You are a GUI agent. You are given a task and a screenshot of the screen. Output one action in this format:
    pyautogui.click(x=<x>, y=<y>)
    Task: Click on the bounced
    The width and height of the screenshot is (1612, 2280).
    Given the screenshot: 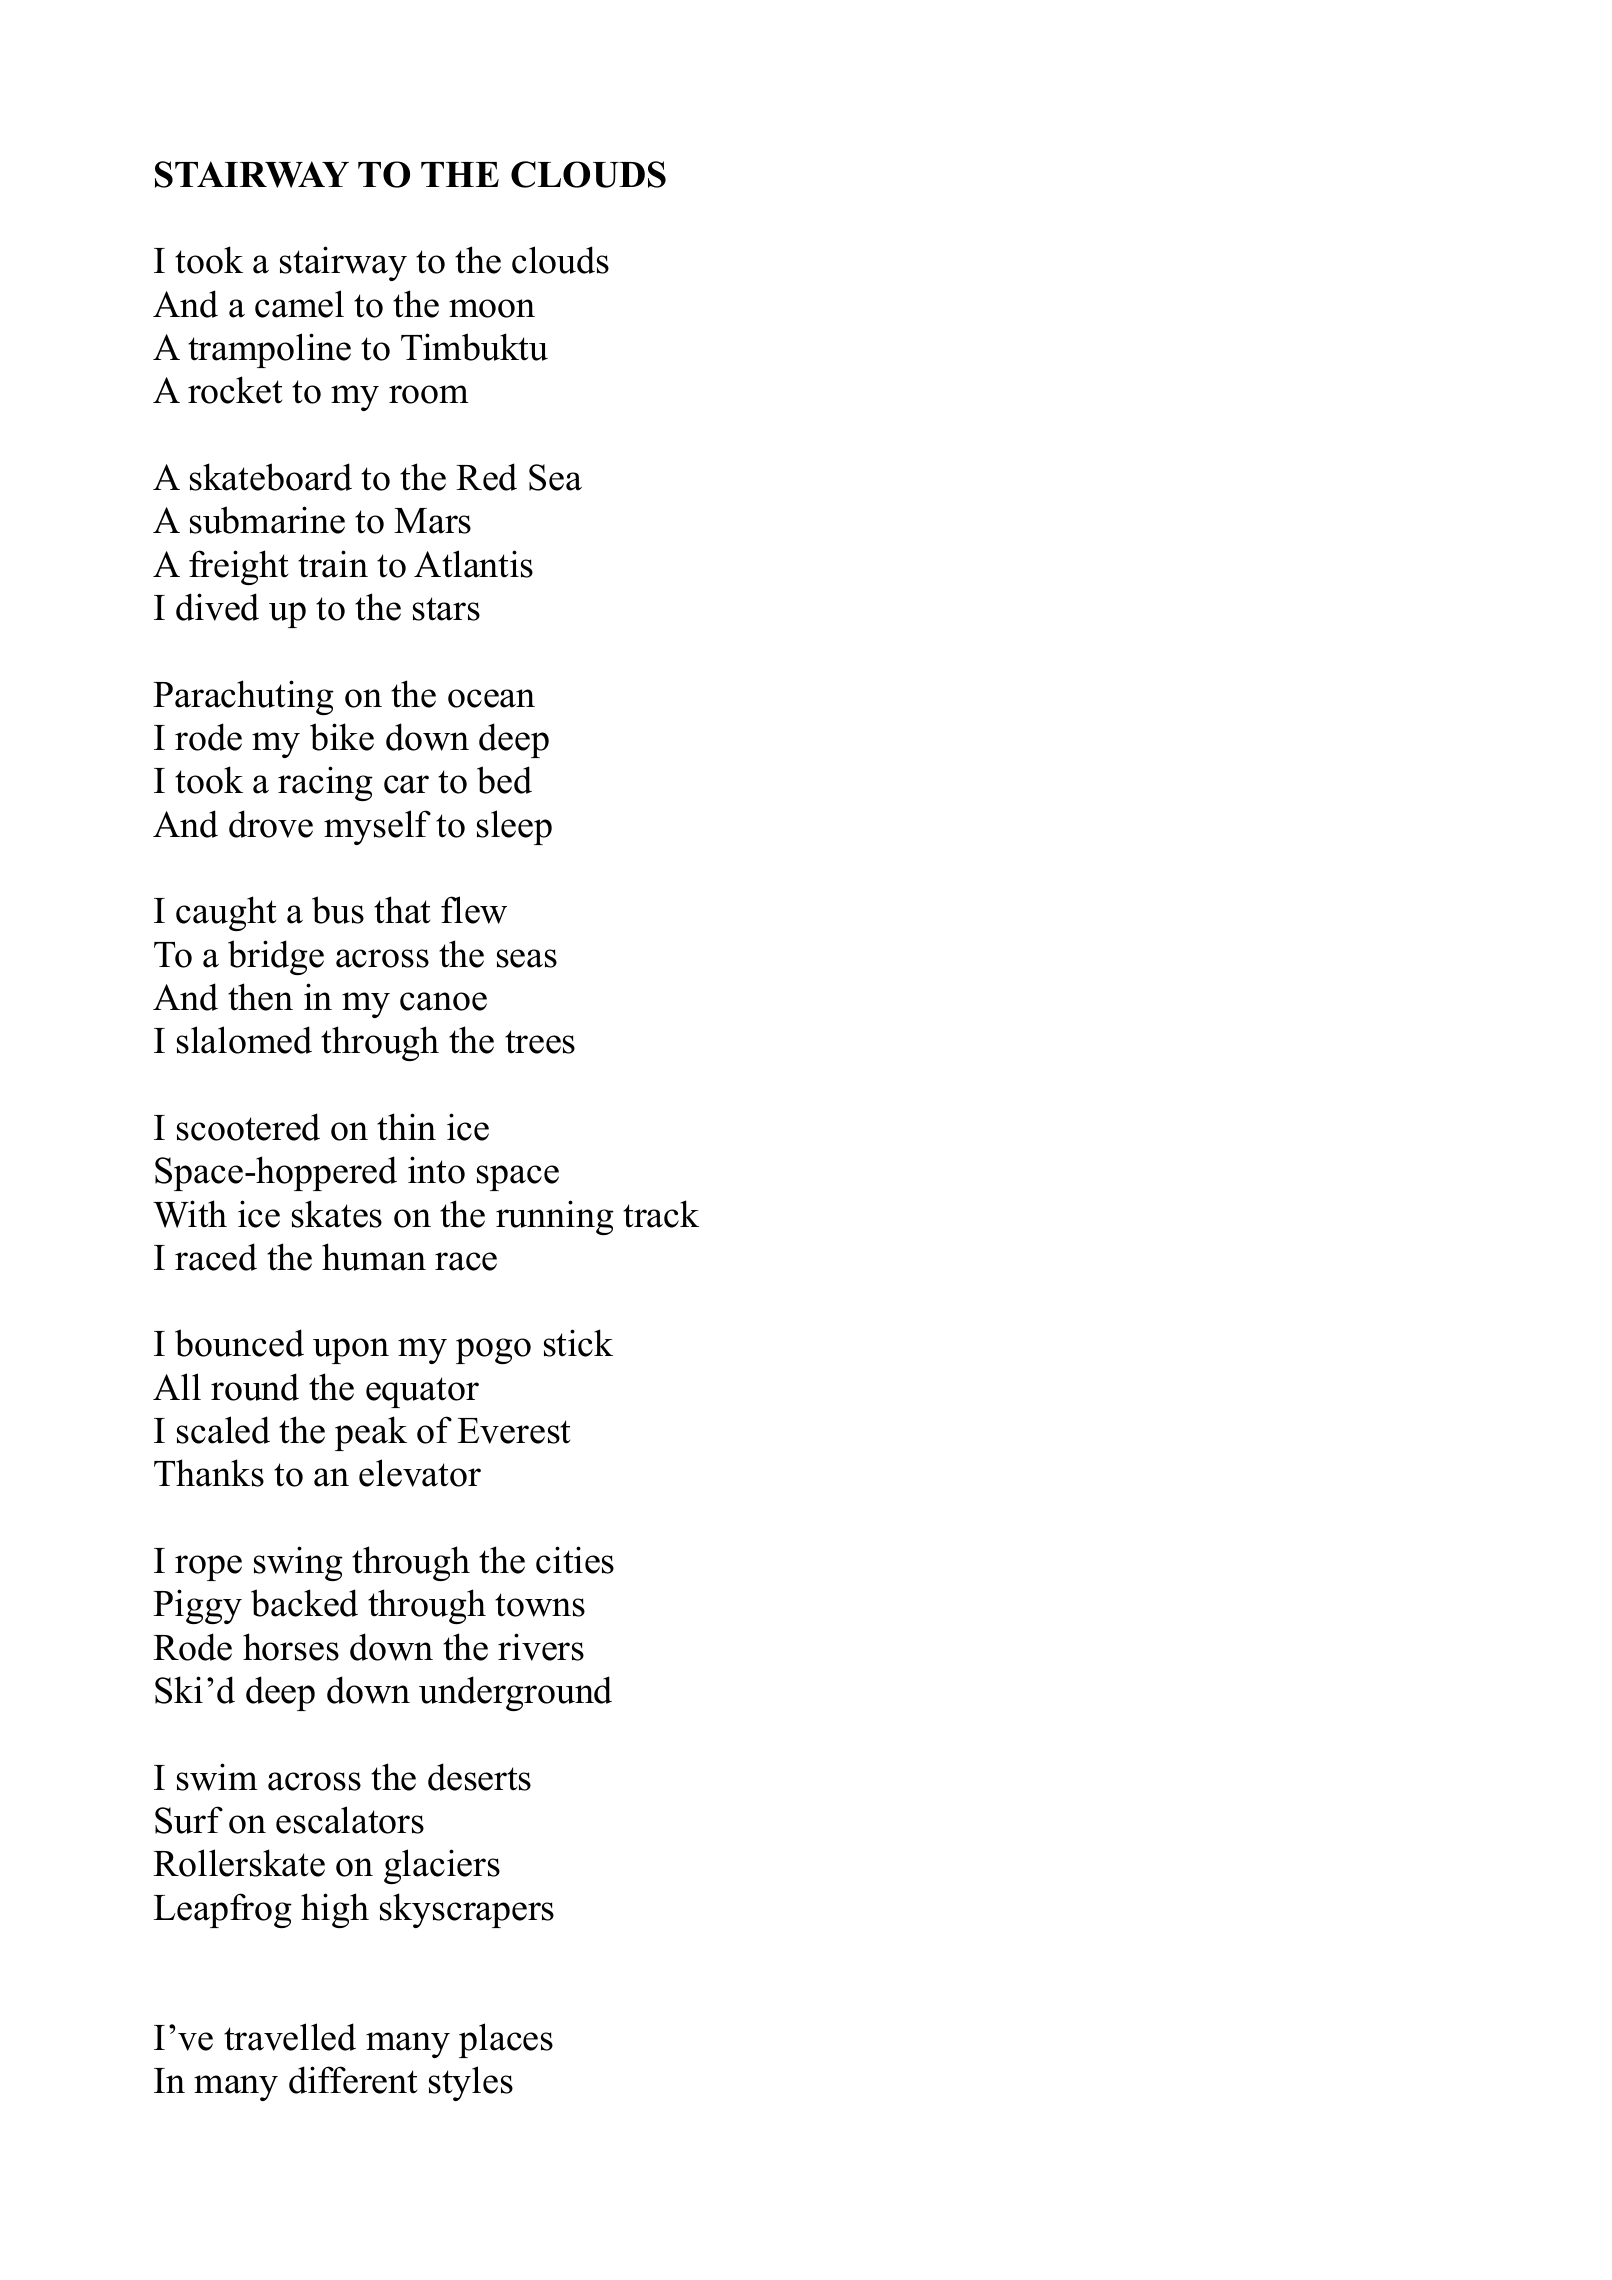 What is the action you would take?
    pyautogui.click(x=239, y=1343)
